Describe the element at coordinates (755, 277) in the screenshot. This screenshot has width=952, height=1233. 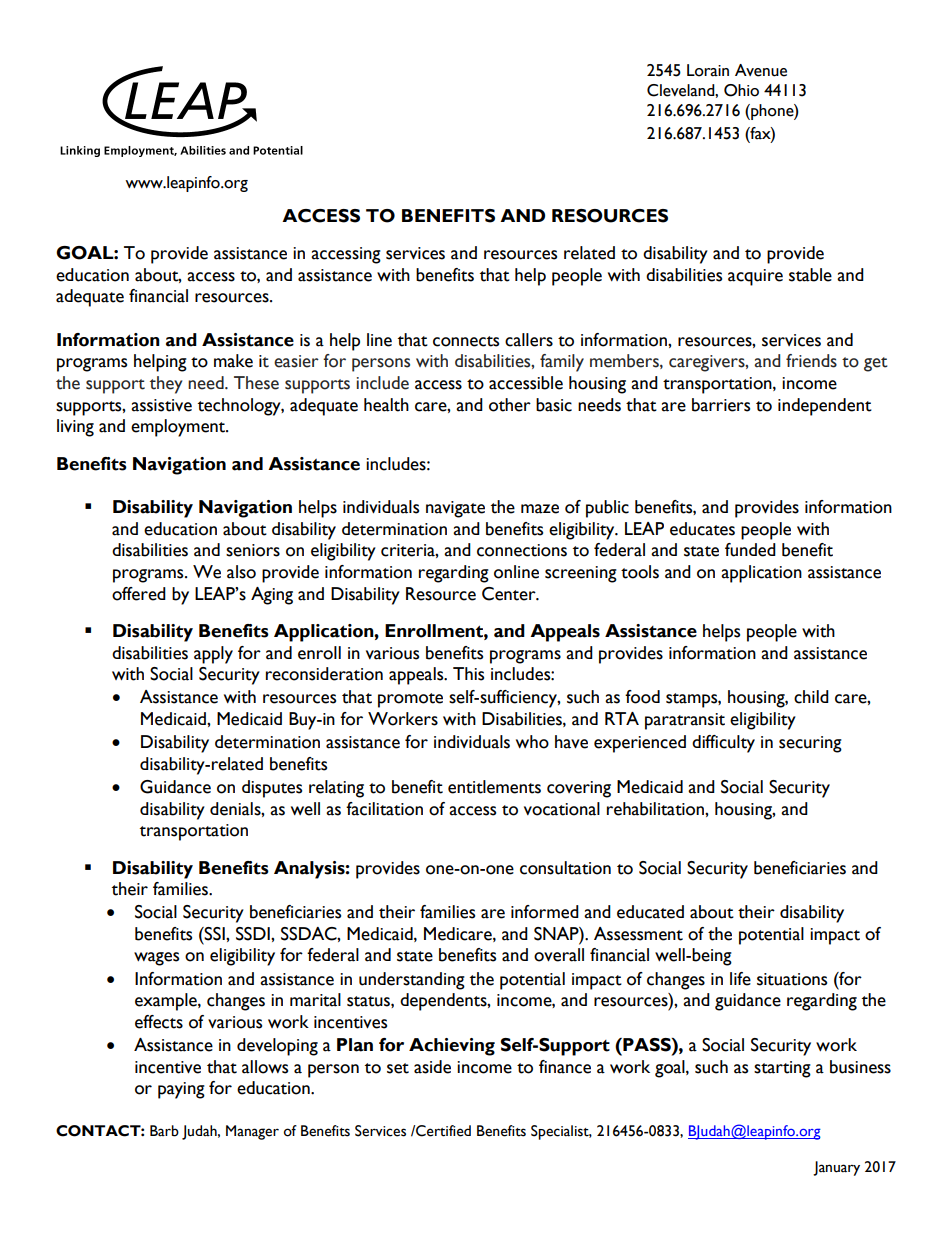
I see `acquire` at that location.
